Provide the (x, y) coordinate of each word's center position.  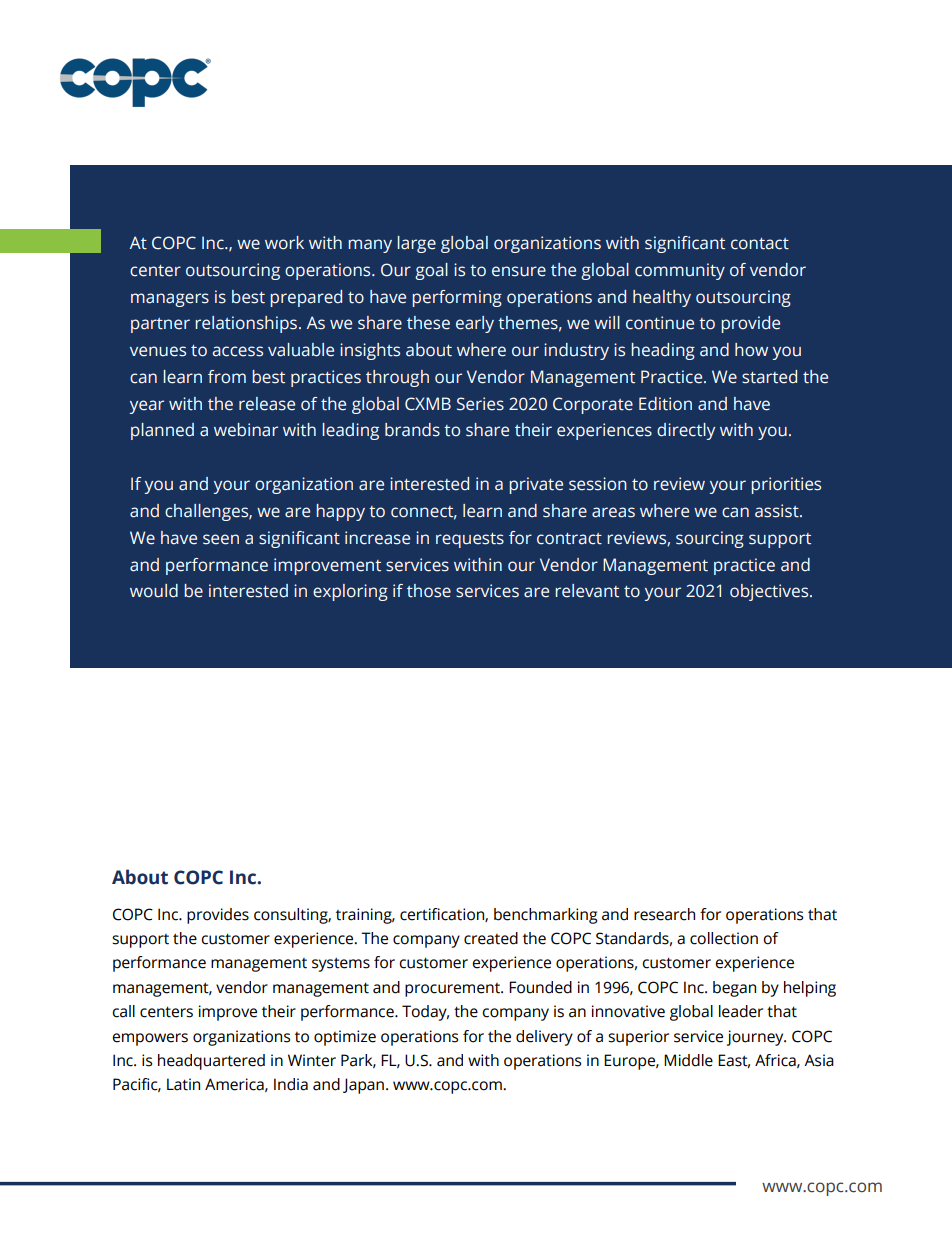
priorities (786, 485)
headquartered (211, 1062)
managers (170, 300)
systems (341, 964)
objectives (770, 592)
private (536, 485)
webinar (246, 430)
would (154, 591)
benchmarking (545, 916)
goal (431, 271)
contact (760, 244)
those (429, 591)
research (664, 914)
